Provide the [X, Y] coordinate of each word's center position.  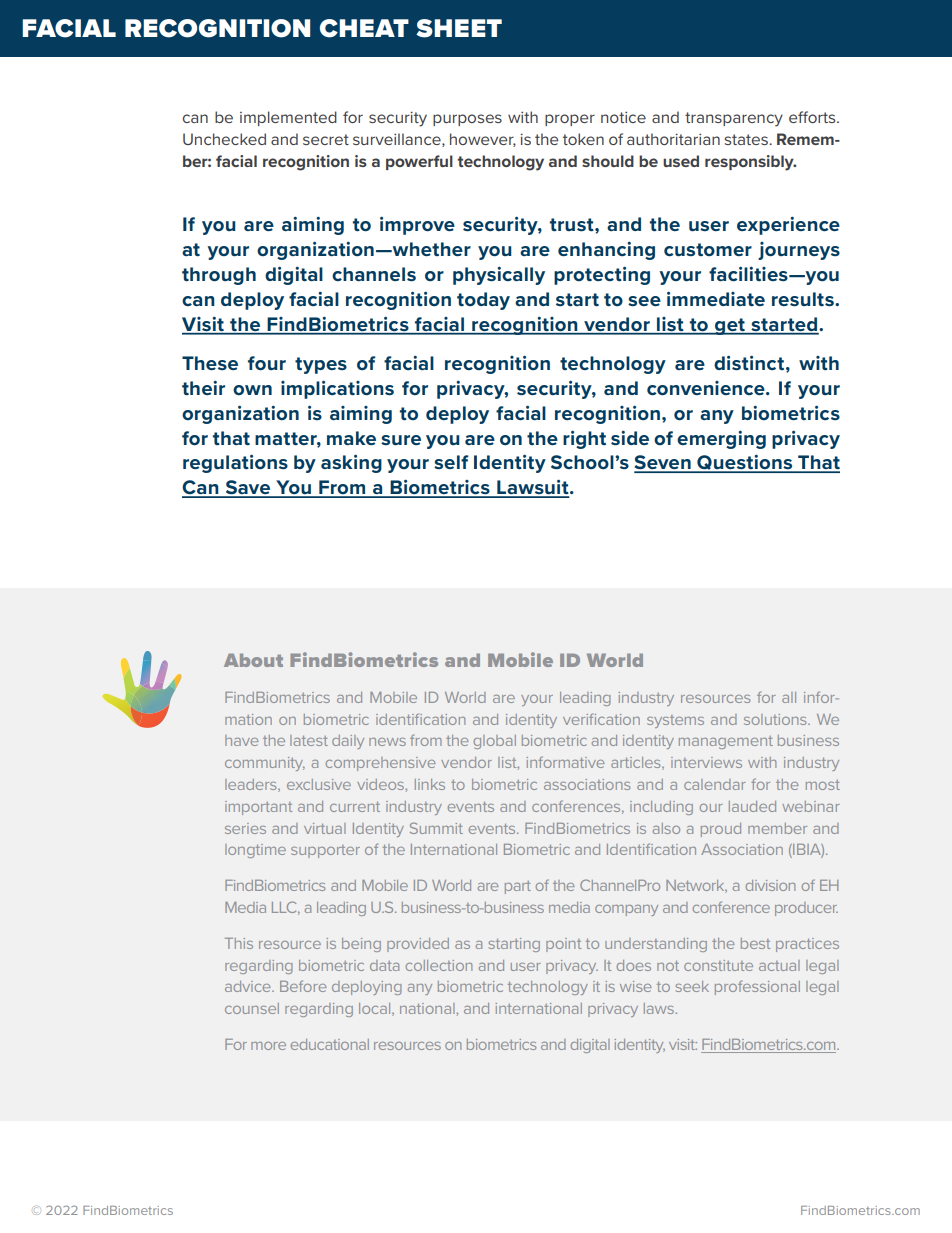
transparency [734, 119]
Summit [436, 828]
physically [499, 276]
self [451, 462]
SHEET [459, 28]
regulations [235, 463]
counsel [252, 1008]
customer [708, 249]
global [495, 742]
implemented [288, 118]
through [219, 276]
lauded [752, 806]
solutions [776, 719]
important [258, 808]
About [253, 660]
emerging [721, 440]
